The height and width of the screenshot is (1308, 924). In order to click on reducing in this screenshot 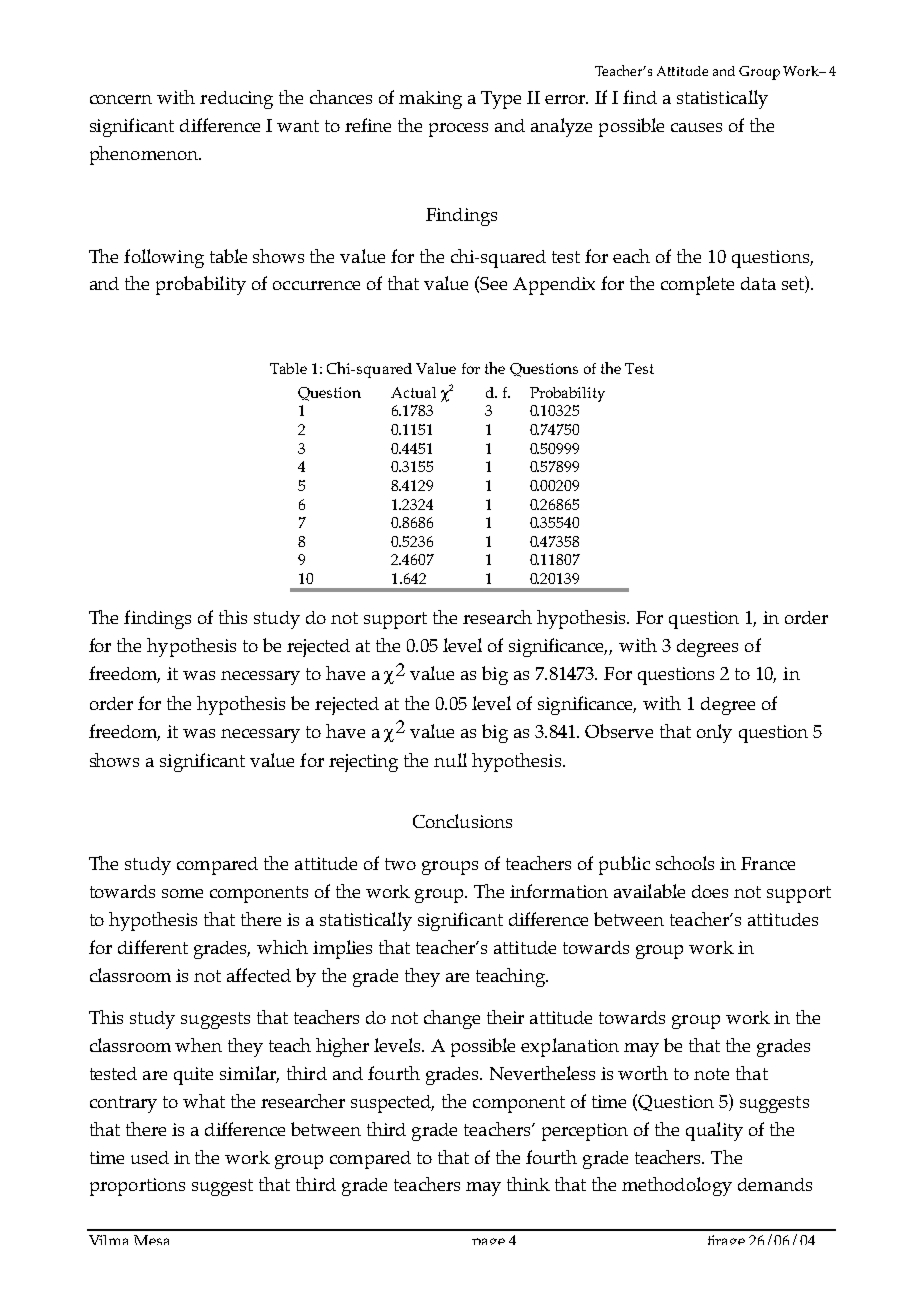, I will do `click(236, 100)`.
